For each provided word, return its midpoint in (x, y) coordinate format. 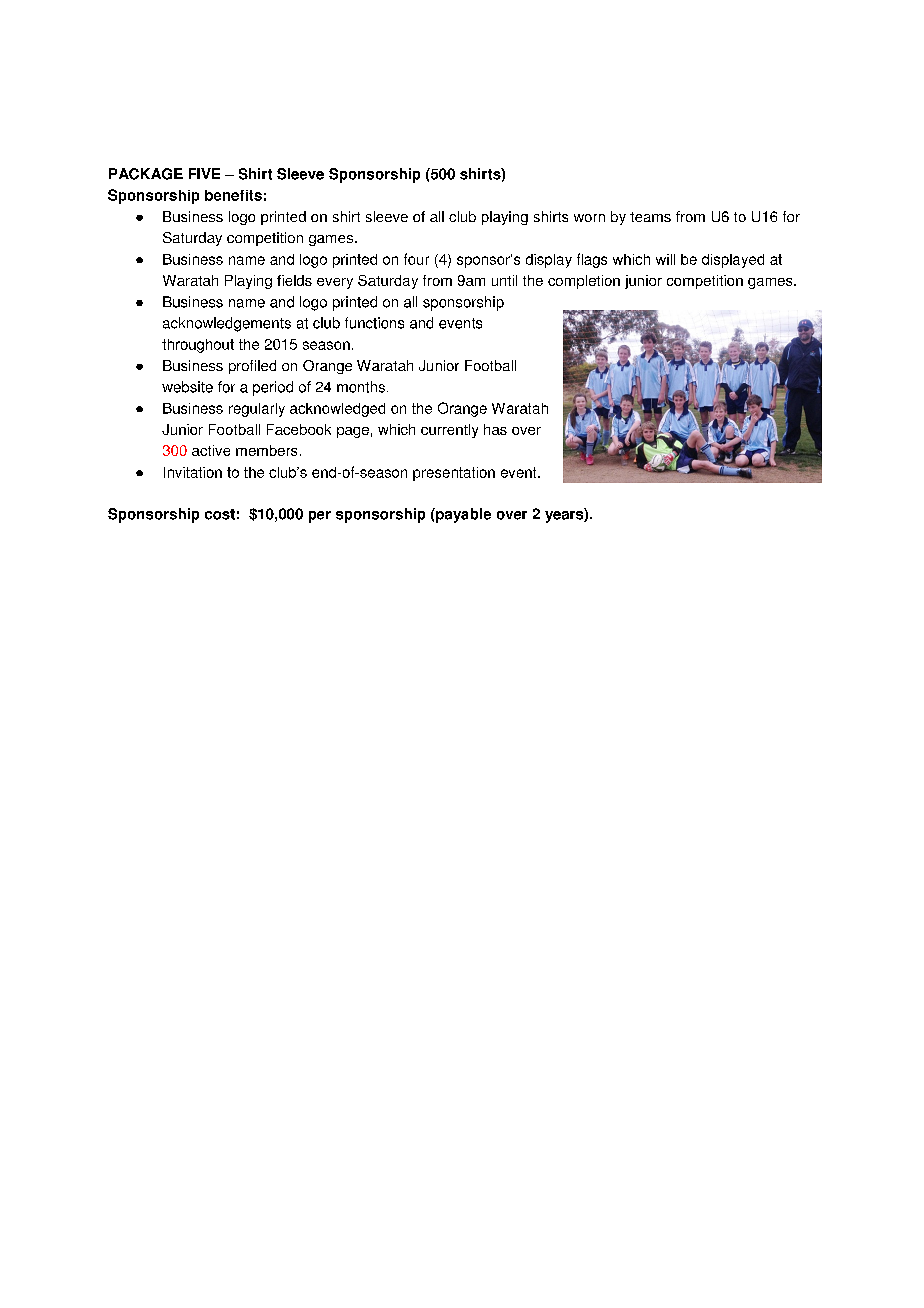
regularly (257, 410)
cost (220, 514)
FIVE (204, 173)
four (416, 259)
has (495, 429)
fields (294, 280)
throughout (198, 346)
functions (374, 323)
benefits (233, 195)
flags (592, 260)
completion (584, 282)
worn (589, 218)
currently (449, 431)
